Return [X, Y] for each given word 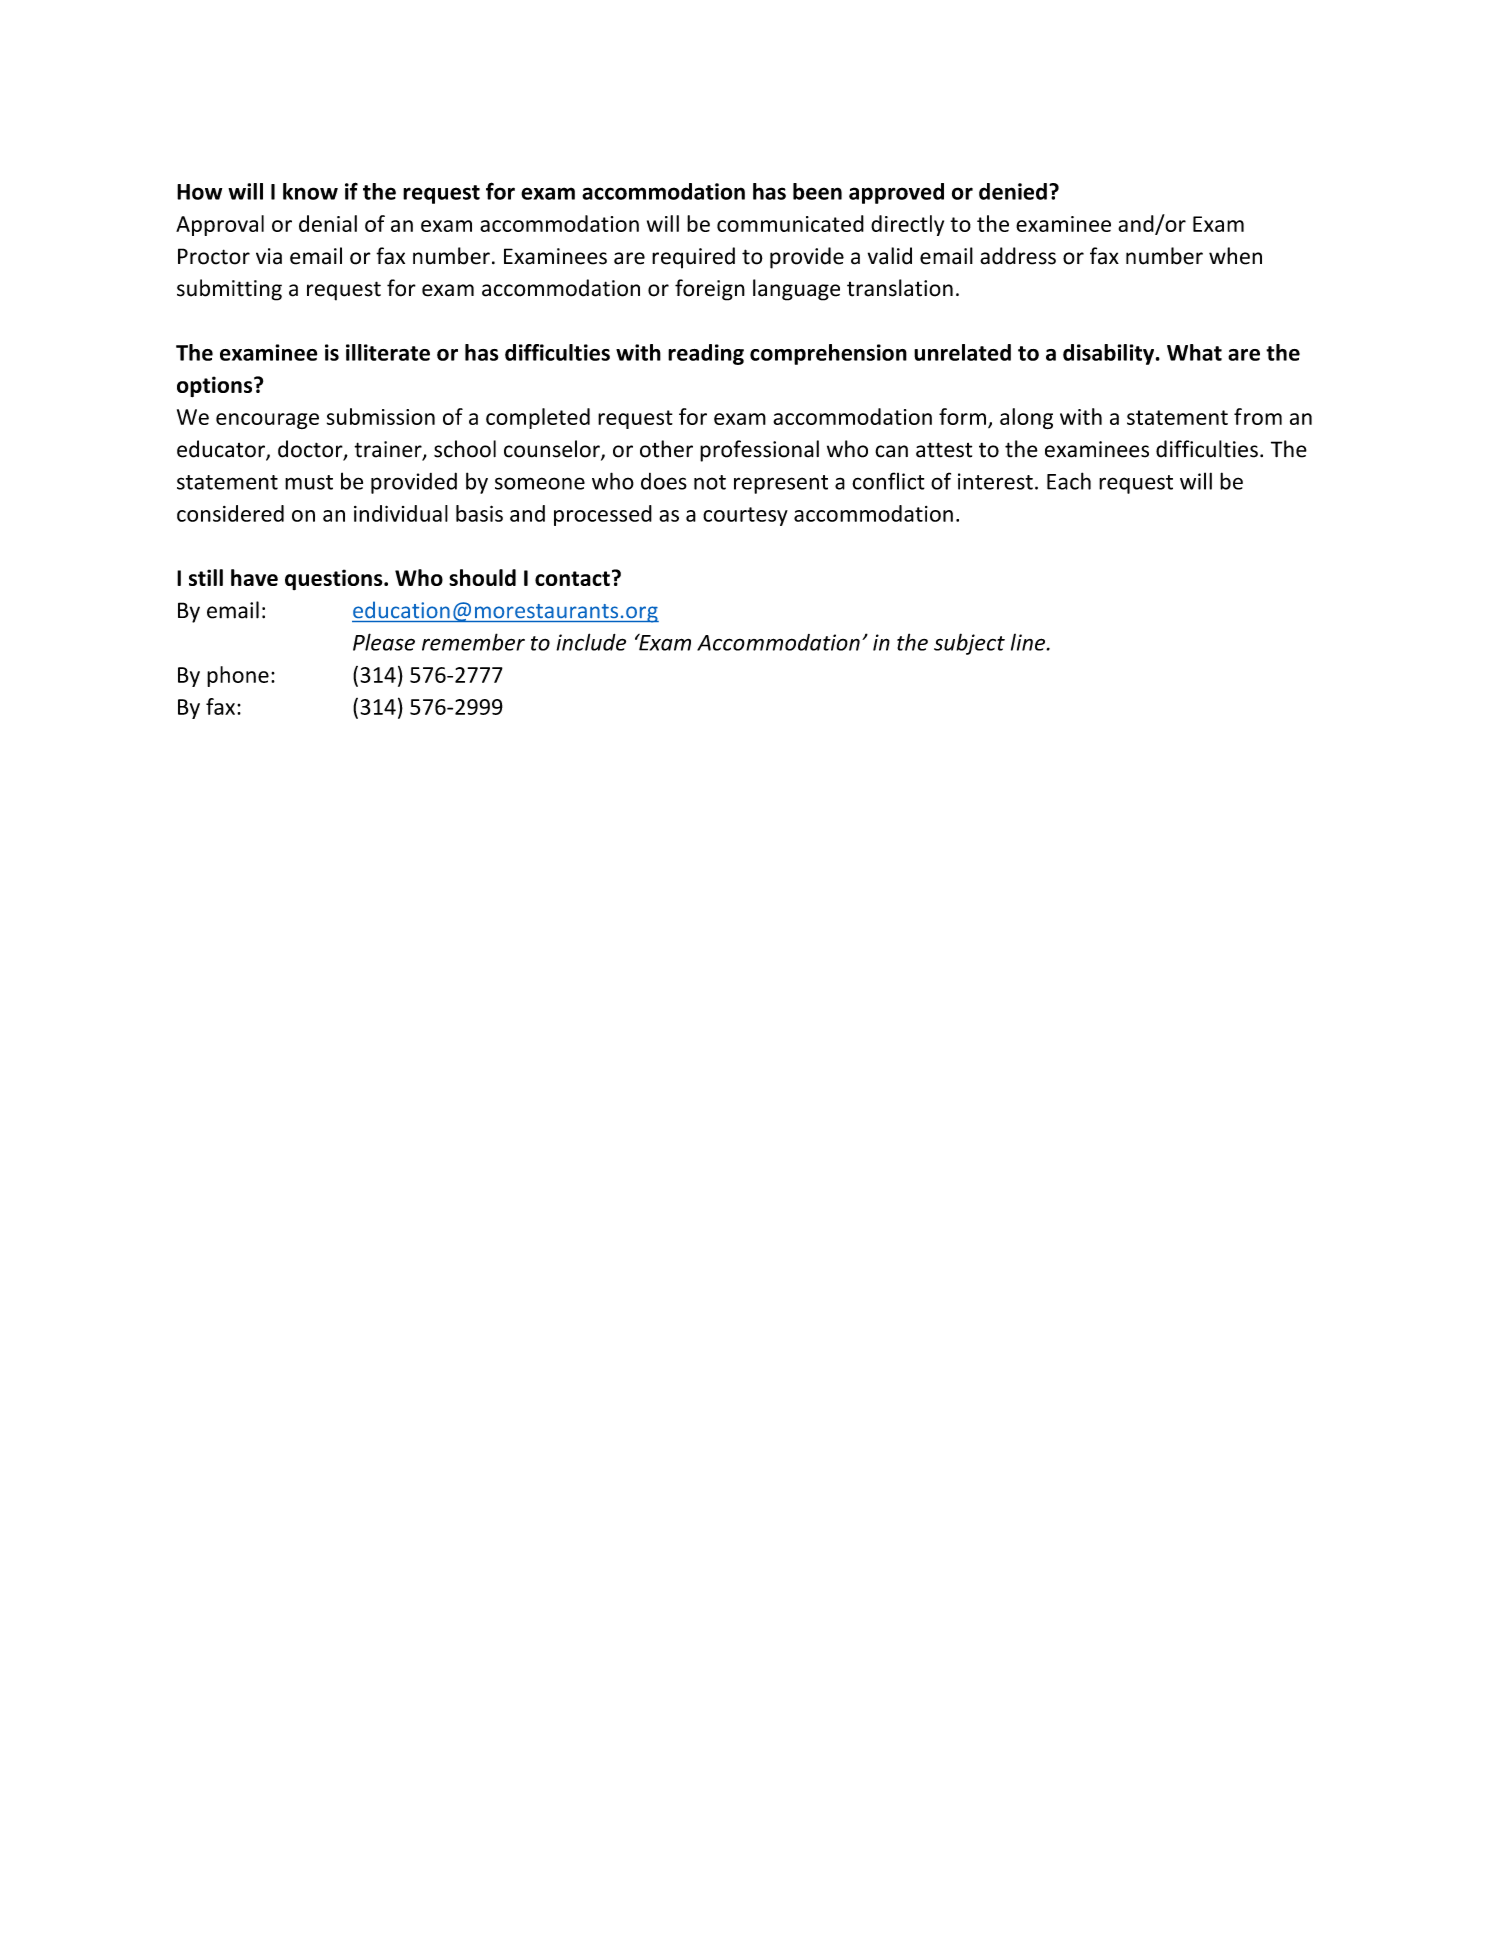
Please [384, 642]
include [591, 642]
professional [759, 451]
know [310, 191]
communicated [790, 223]
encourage [267, 421]
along [1026, 418]
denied [1013, 191]
